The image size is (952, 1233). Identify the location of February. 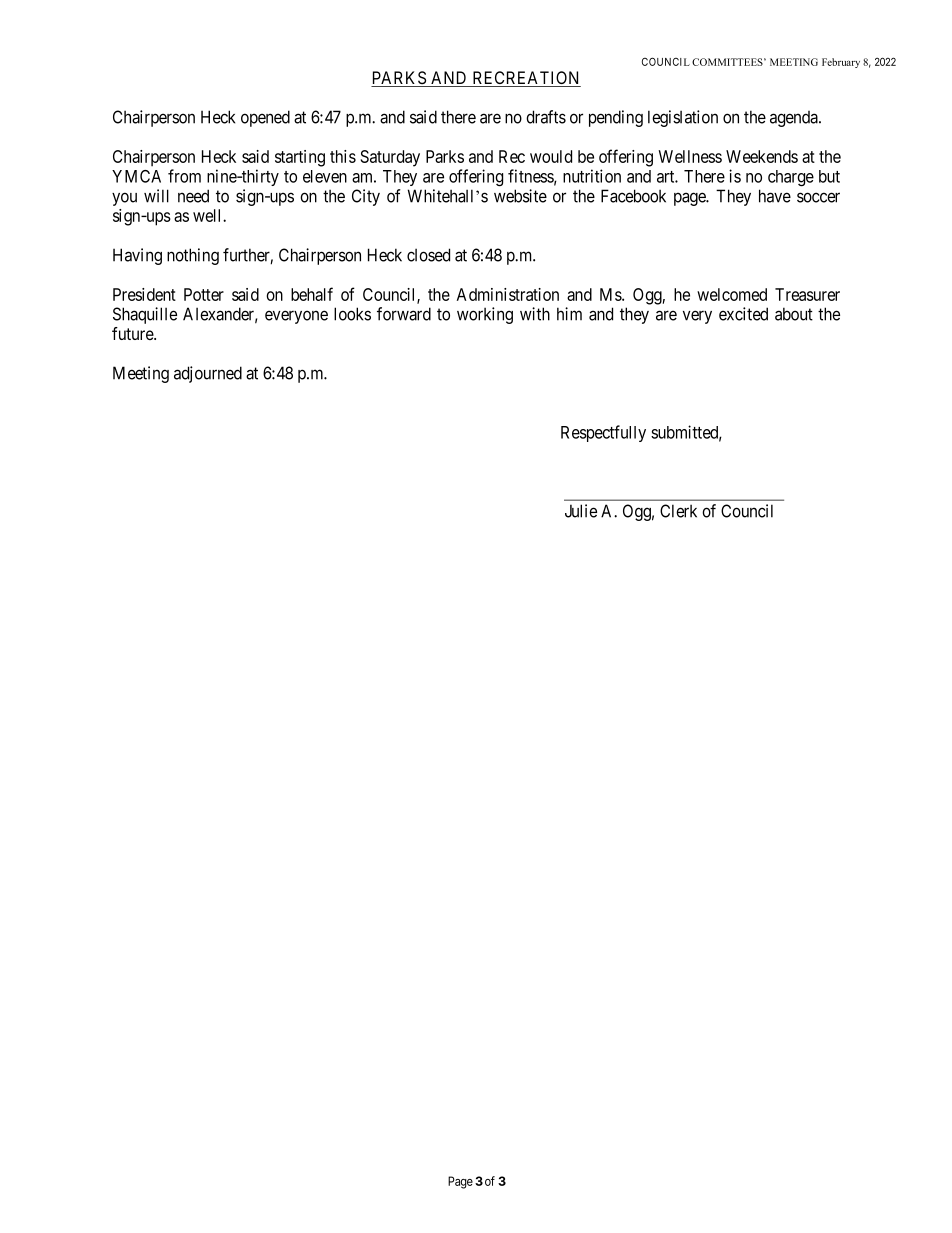
(841, 63).
